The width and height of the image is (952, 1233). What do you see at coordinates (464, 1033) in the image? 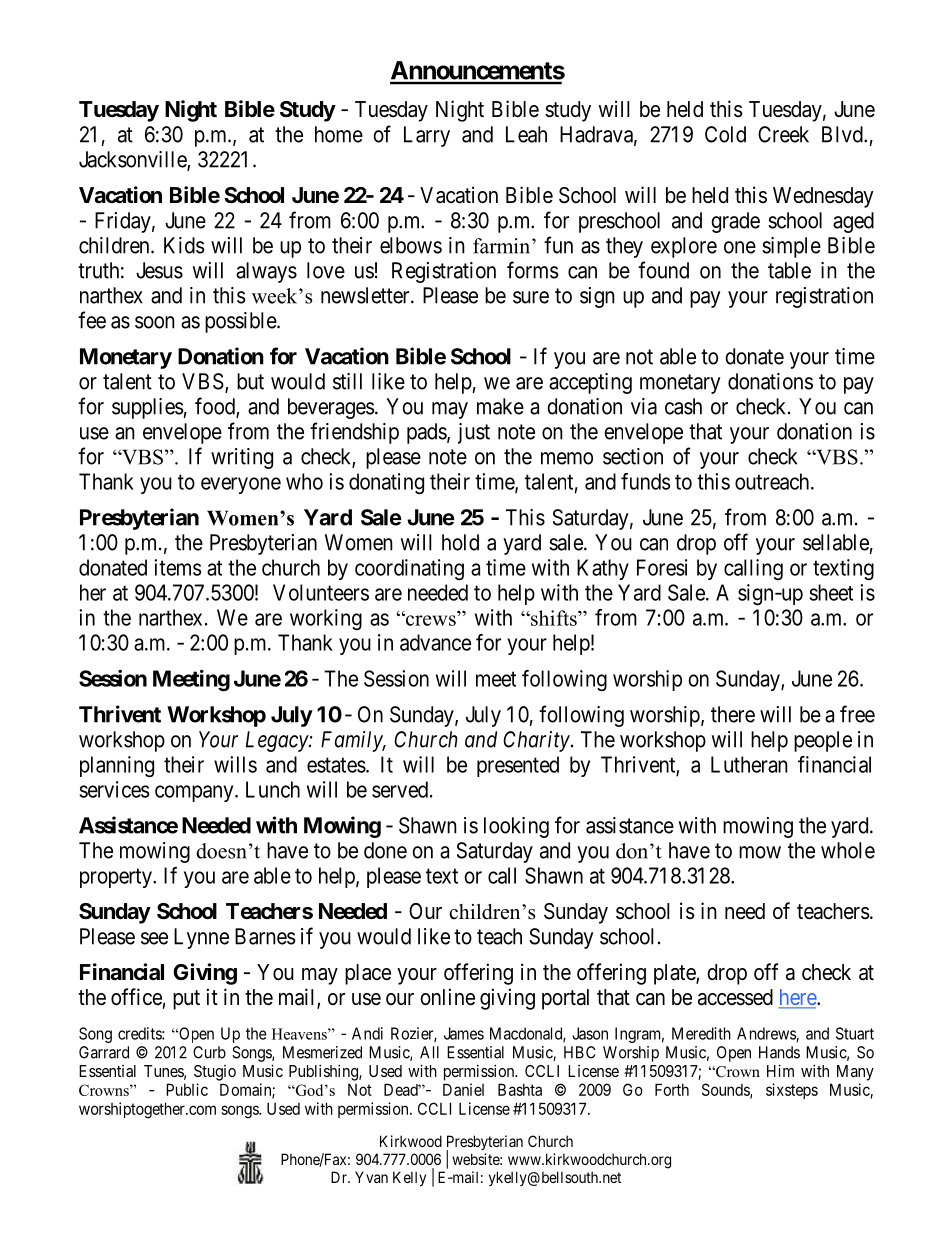
I see `James` at bounding box center [464, 1033].
